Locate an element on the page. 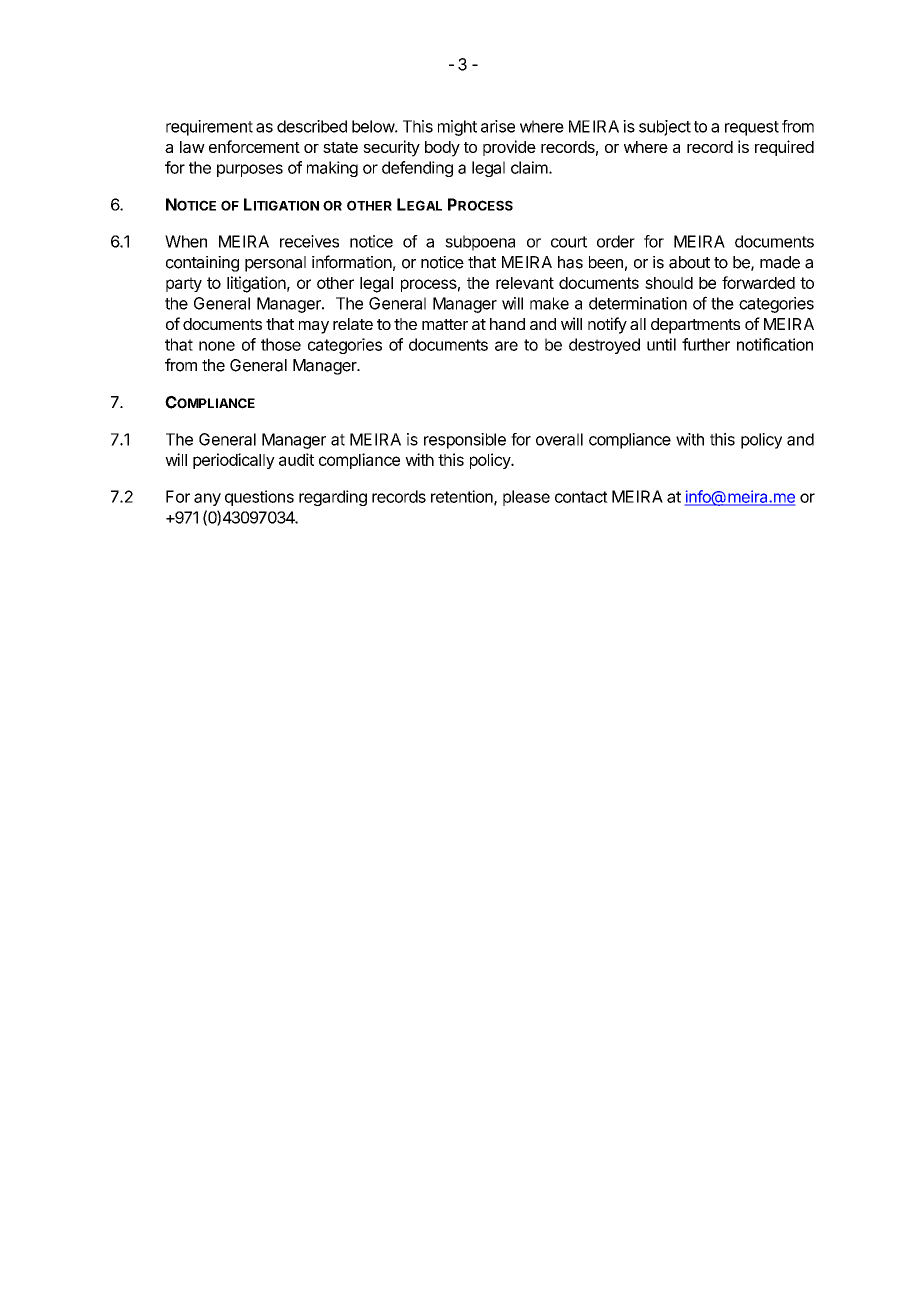 The image size is (924, 1308). overall is located at coordinates (559, 439).
